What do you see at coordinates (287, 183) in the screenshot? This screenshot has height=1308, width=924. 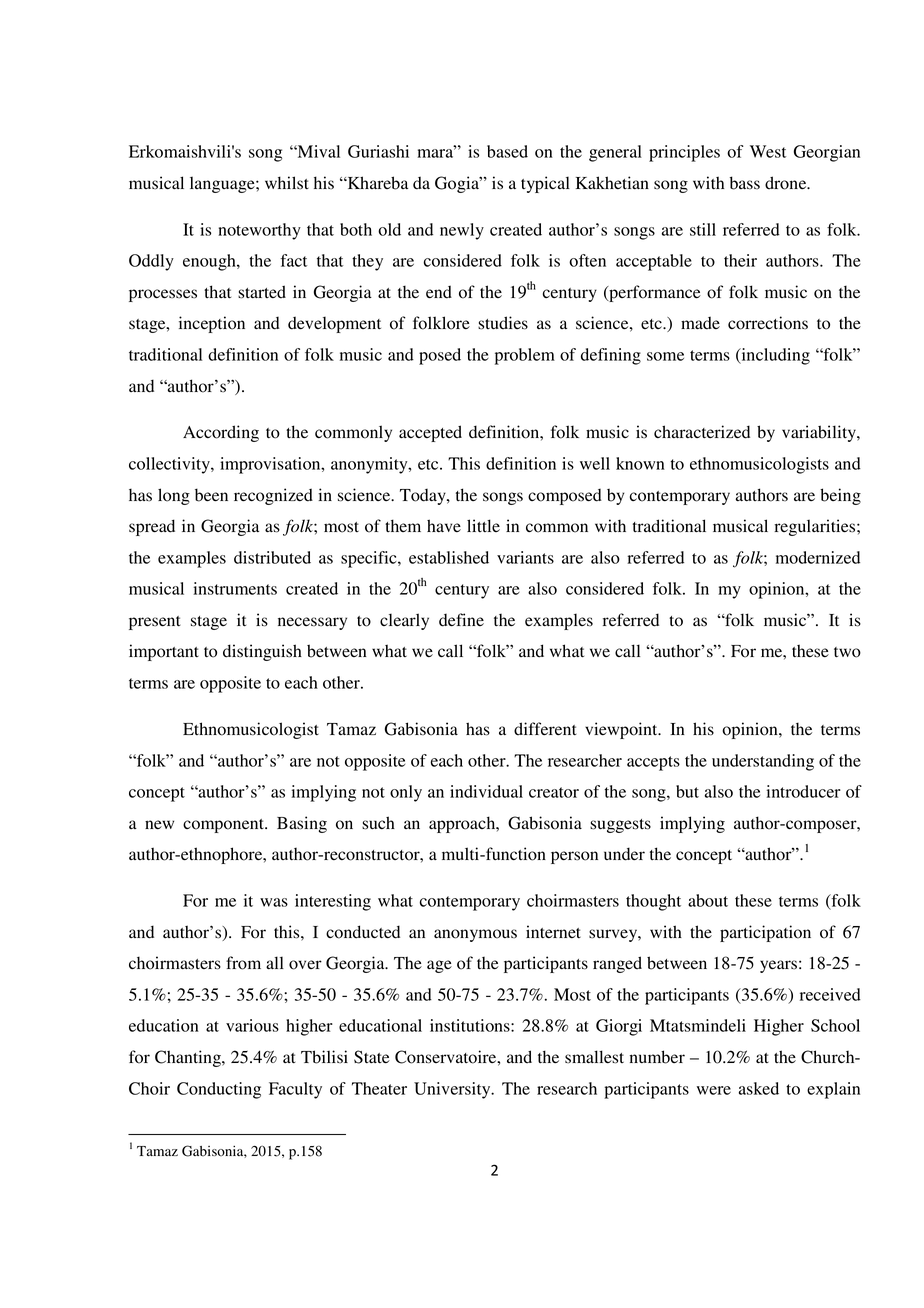 I see `whilst` at bounding box center [287, 183].
